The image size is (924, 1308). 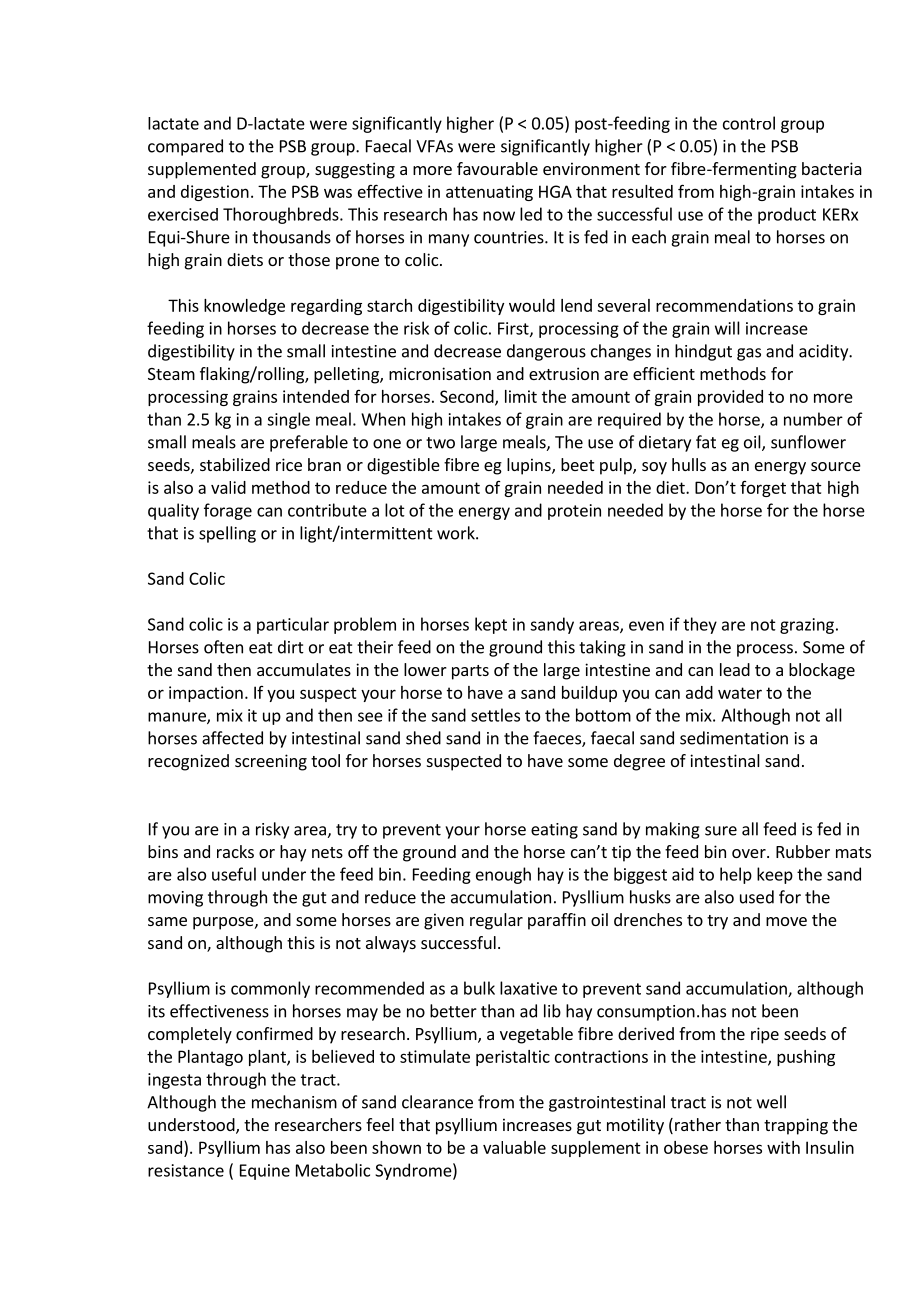 What do you see at coordinates (186, 1170) in the image?
I see `resistance` at bounding box center [186, 1170].
